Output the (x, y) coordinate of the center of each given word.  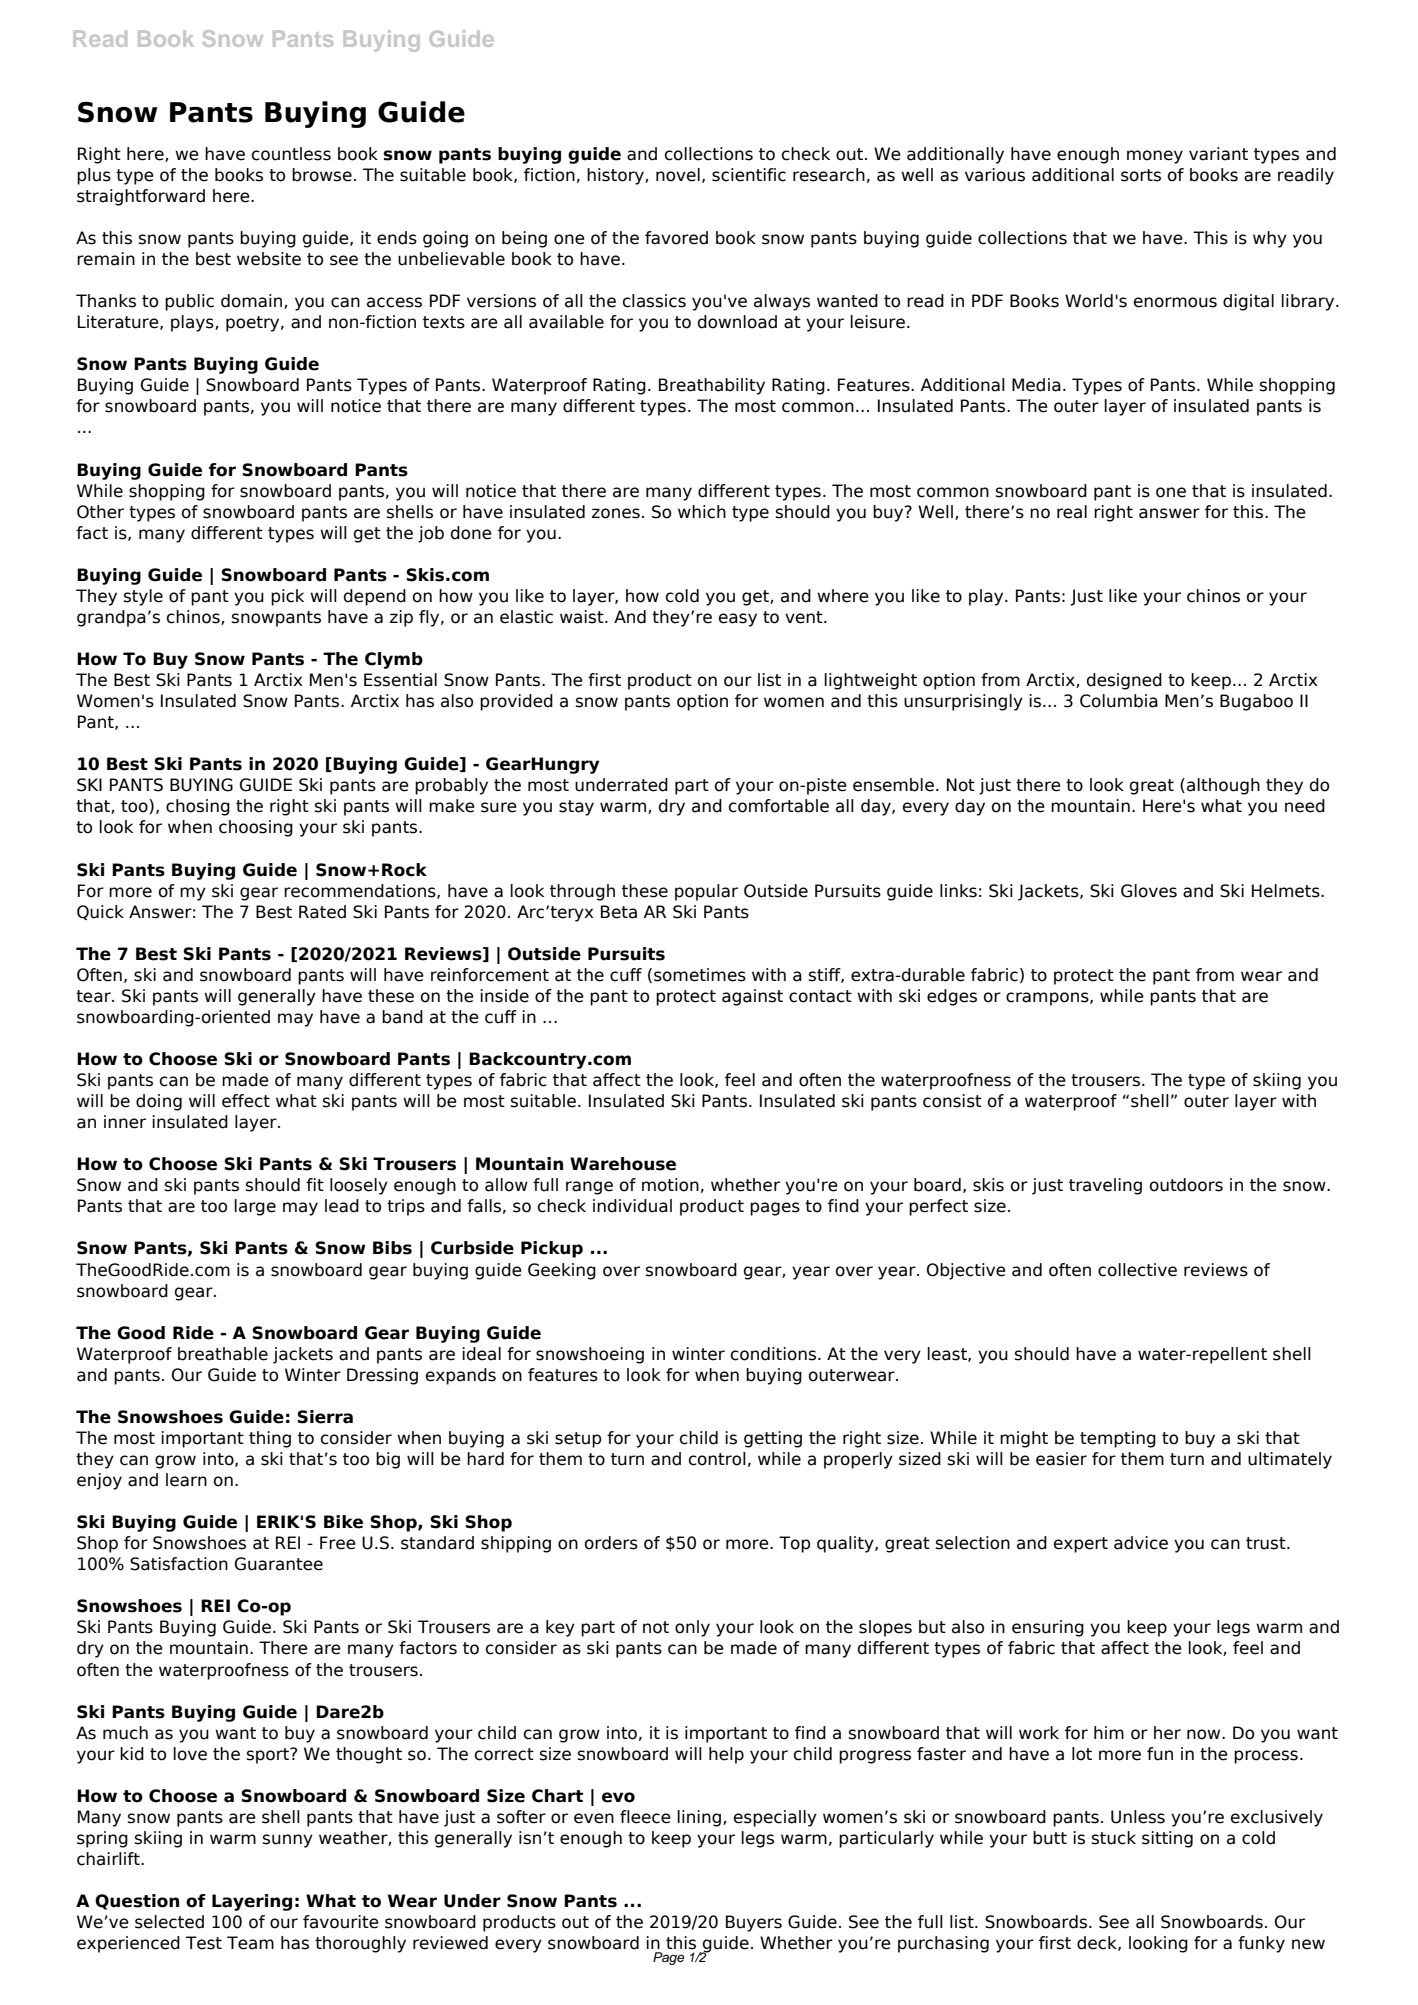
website (269, 259)
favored (676, 238)
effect (246, 1101)
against (752, 997)
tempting (1118, 1439)
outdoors (1186, 1185)
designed (1124, 681)
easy (738, 620)
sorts (1141, 175)
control (717, 1459)
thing (270, 1439)
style (143, 597)
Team (250, 1943)
